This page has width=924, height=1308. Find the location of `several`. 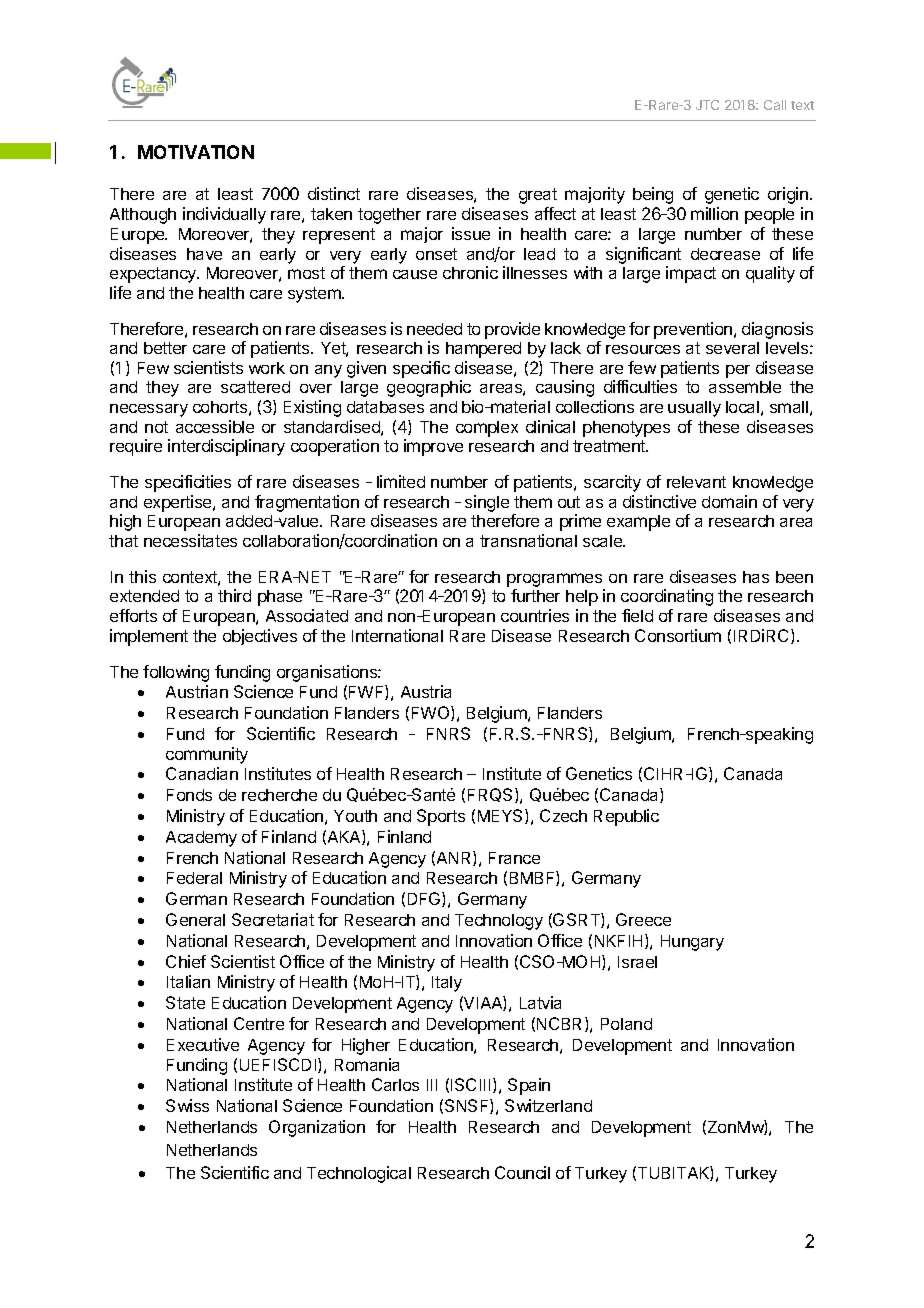

several is located at coordinates (732, 348).
